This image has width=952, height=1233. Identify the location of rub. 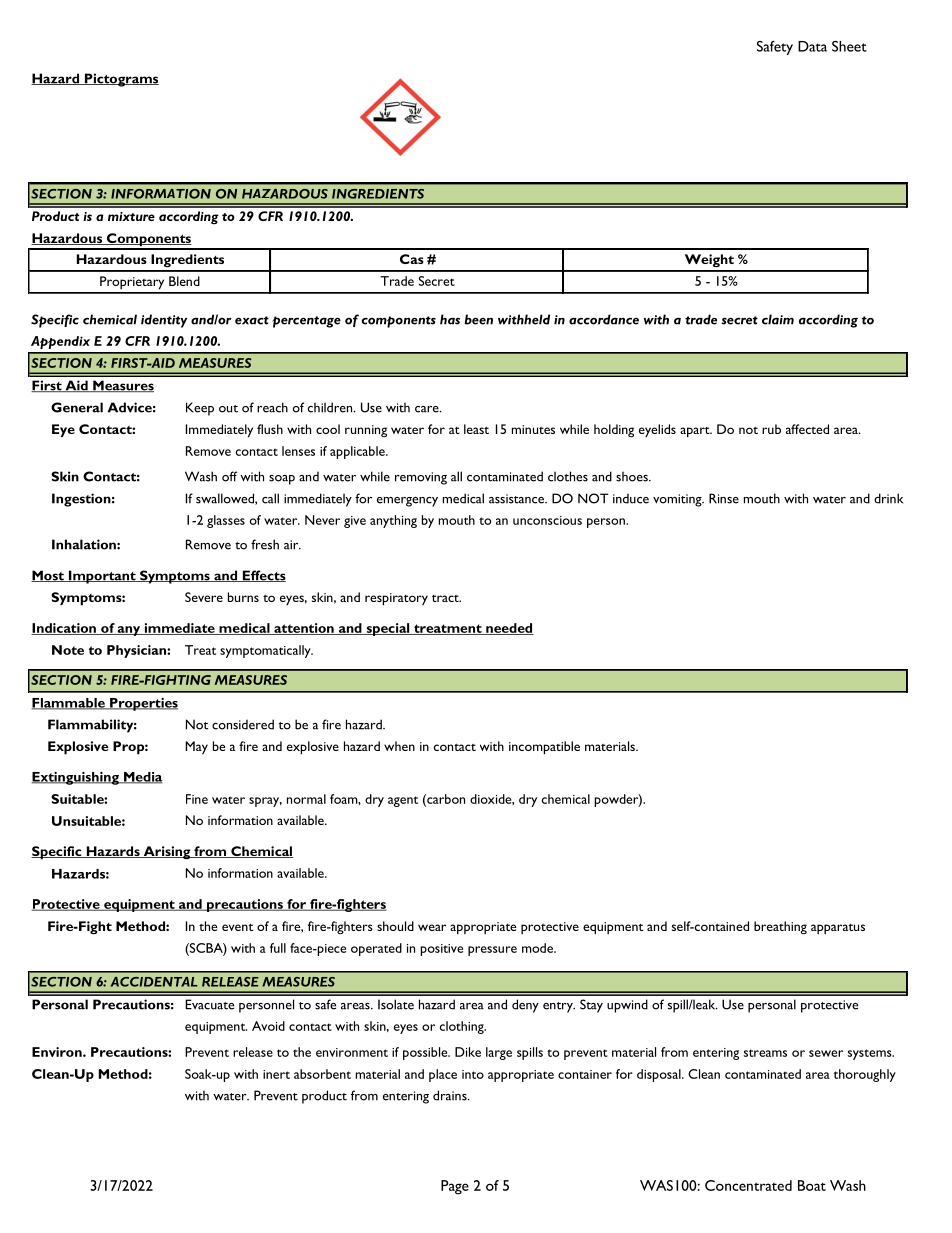
(771, 429).
